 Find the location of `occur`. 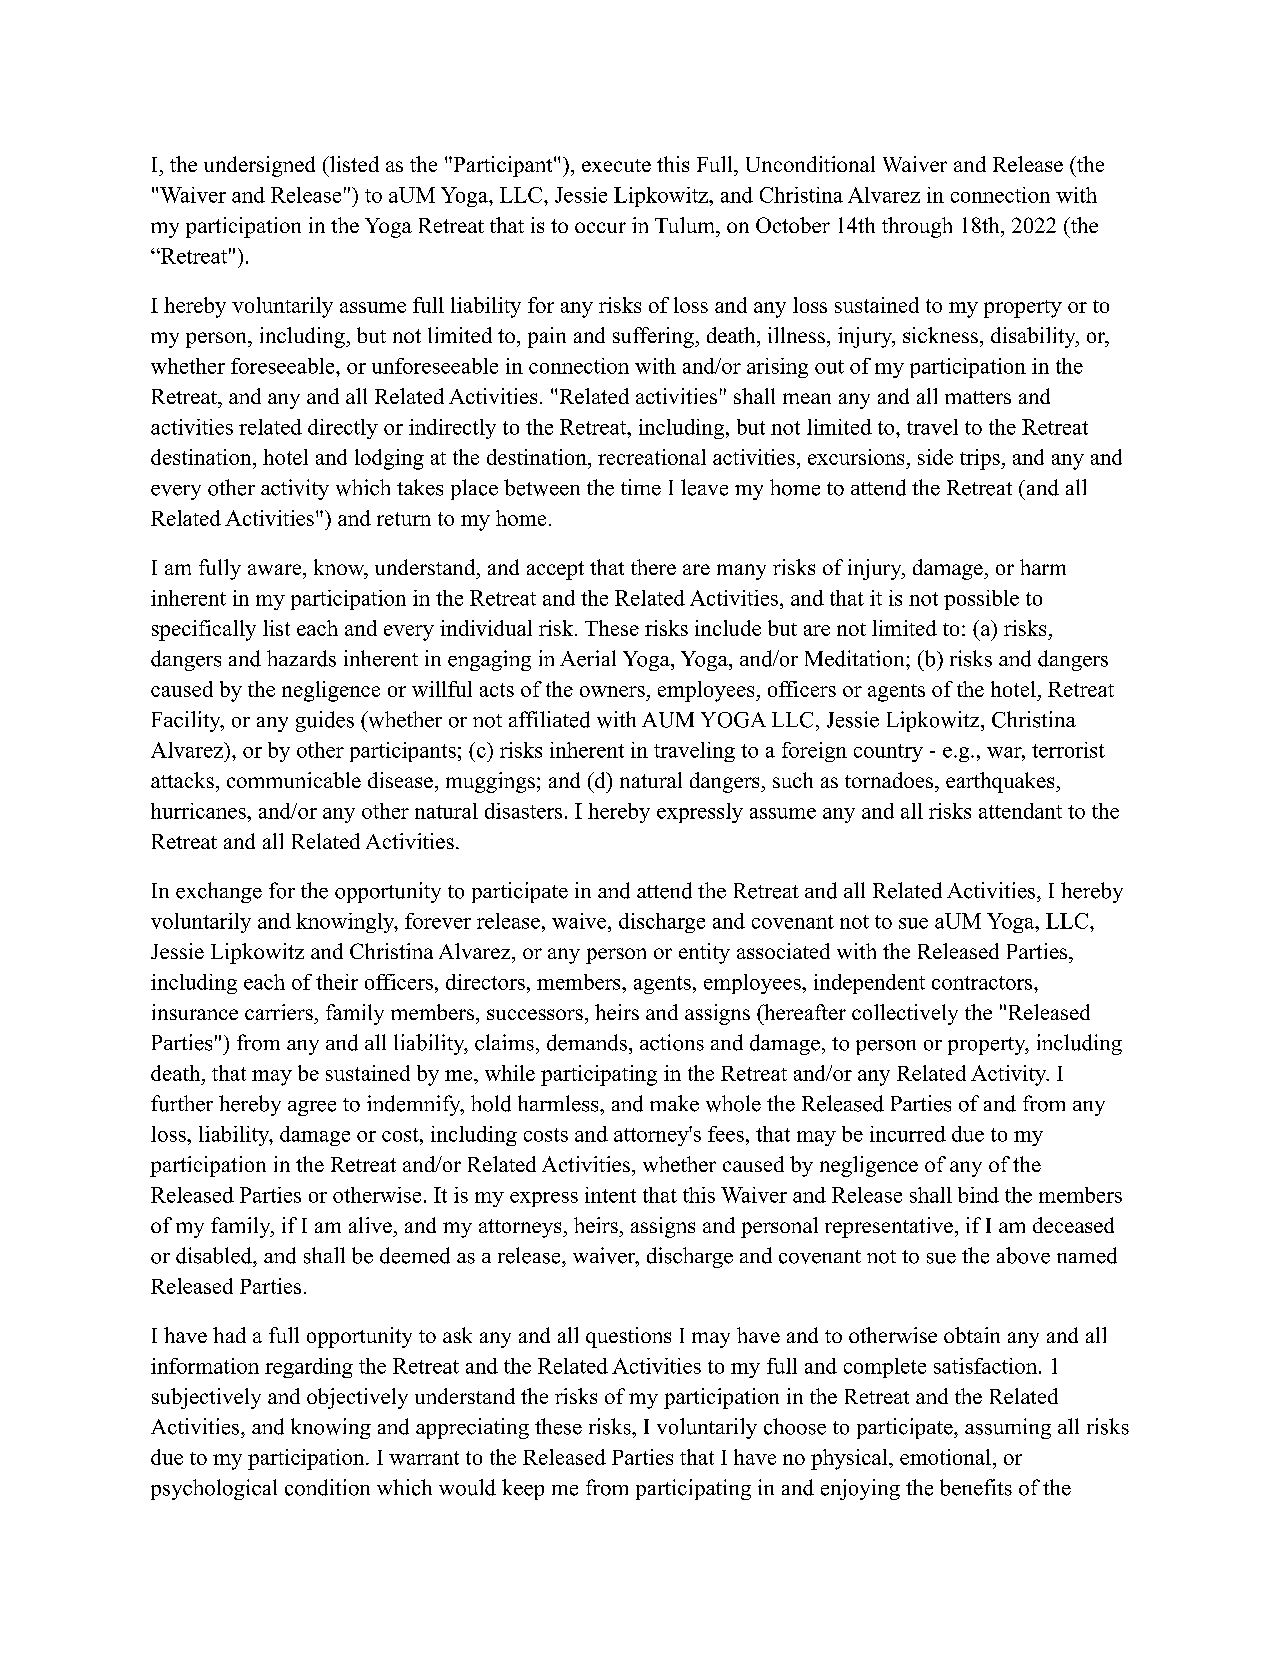

occur is located at coordinates (600, 227).
